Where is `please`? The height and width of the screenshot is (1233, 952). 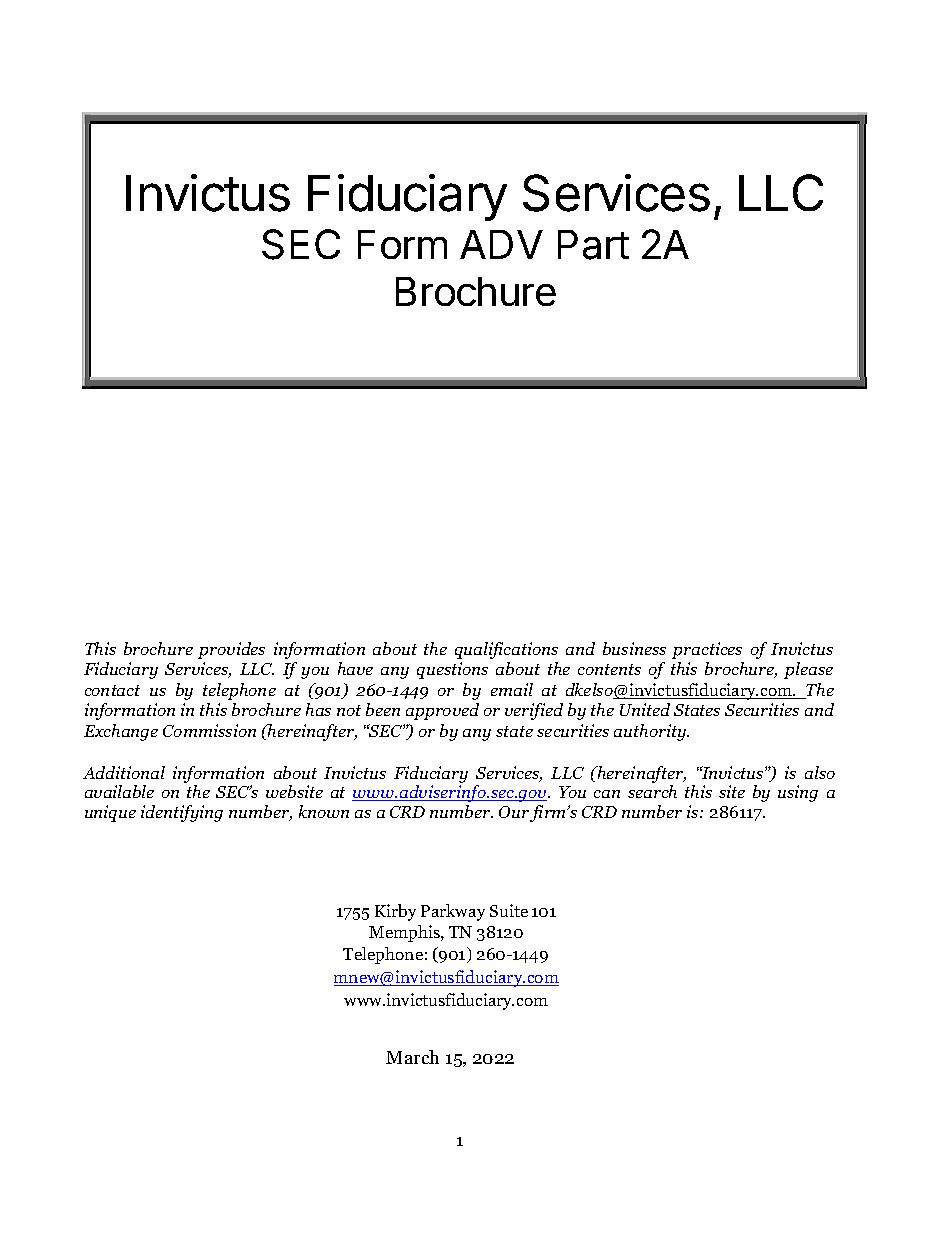 please is located at coordinates (808, 670).
